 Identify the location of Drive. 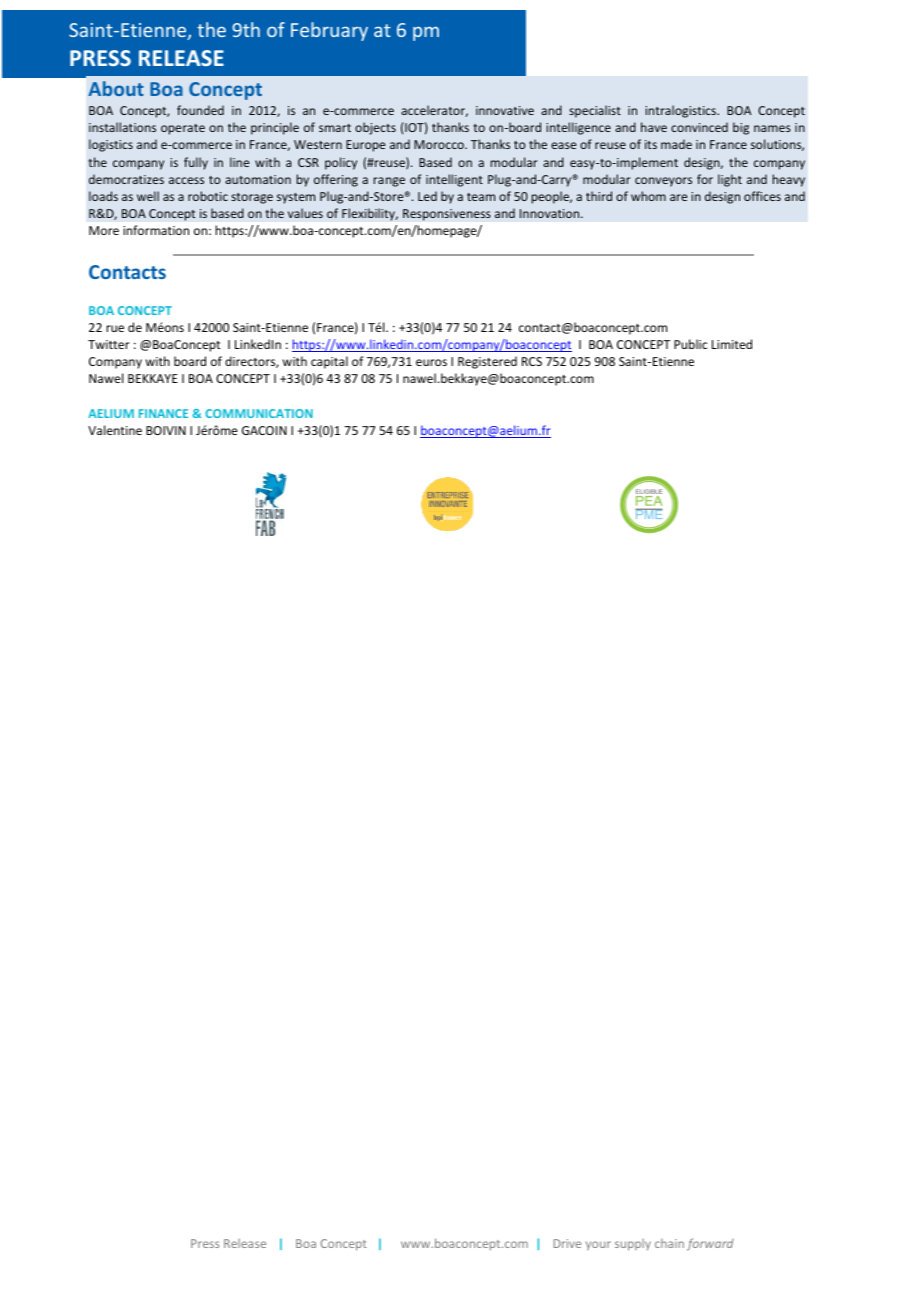
(567, 1243).
